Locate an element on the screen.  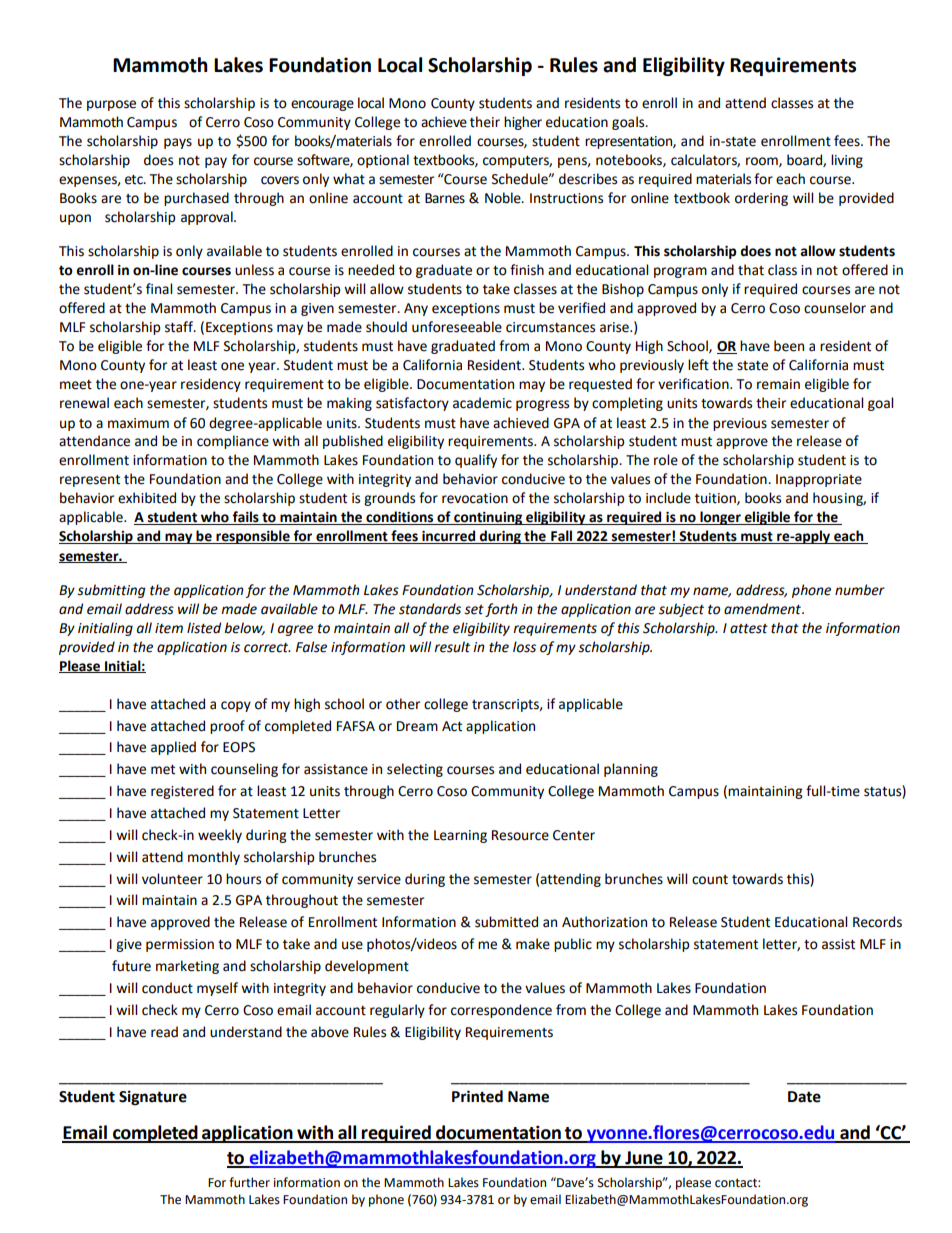
Dream is located at coordinates (417, 726).
